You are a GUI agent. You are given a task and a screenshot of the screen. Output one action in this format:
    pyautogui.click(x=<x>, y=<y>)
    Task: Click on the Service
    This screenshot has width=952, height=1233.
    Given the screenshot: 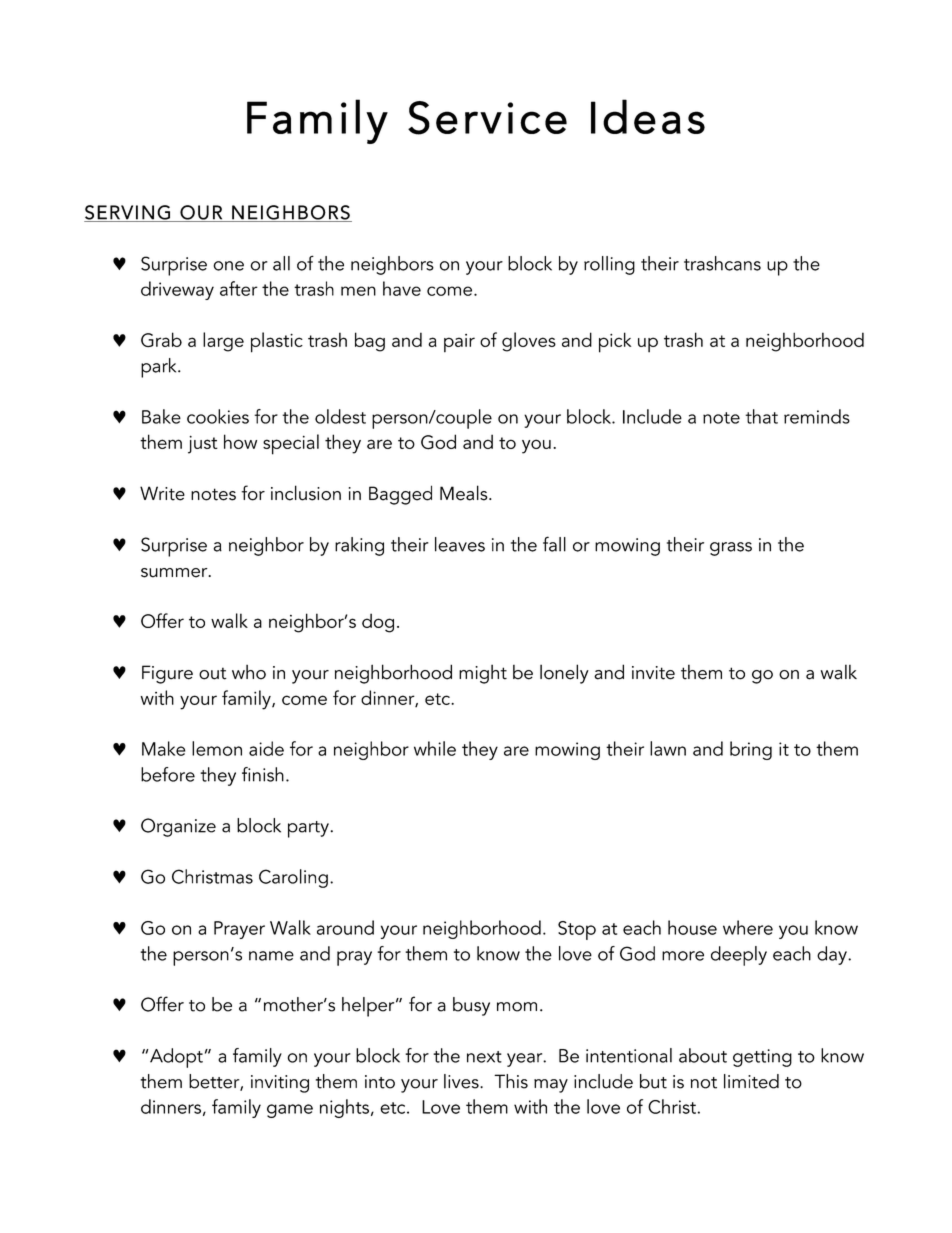 What is the action you would take?
    pyautogui.click(x=487, y=118)
